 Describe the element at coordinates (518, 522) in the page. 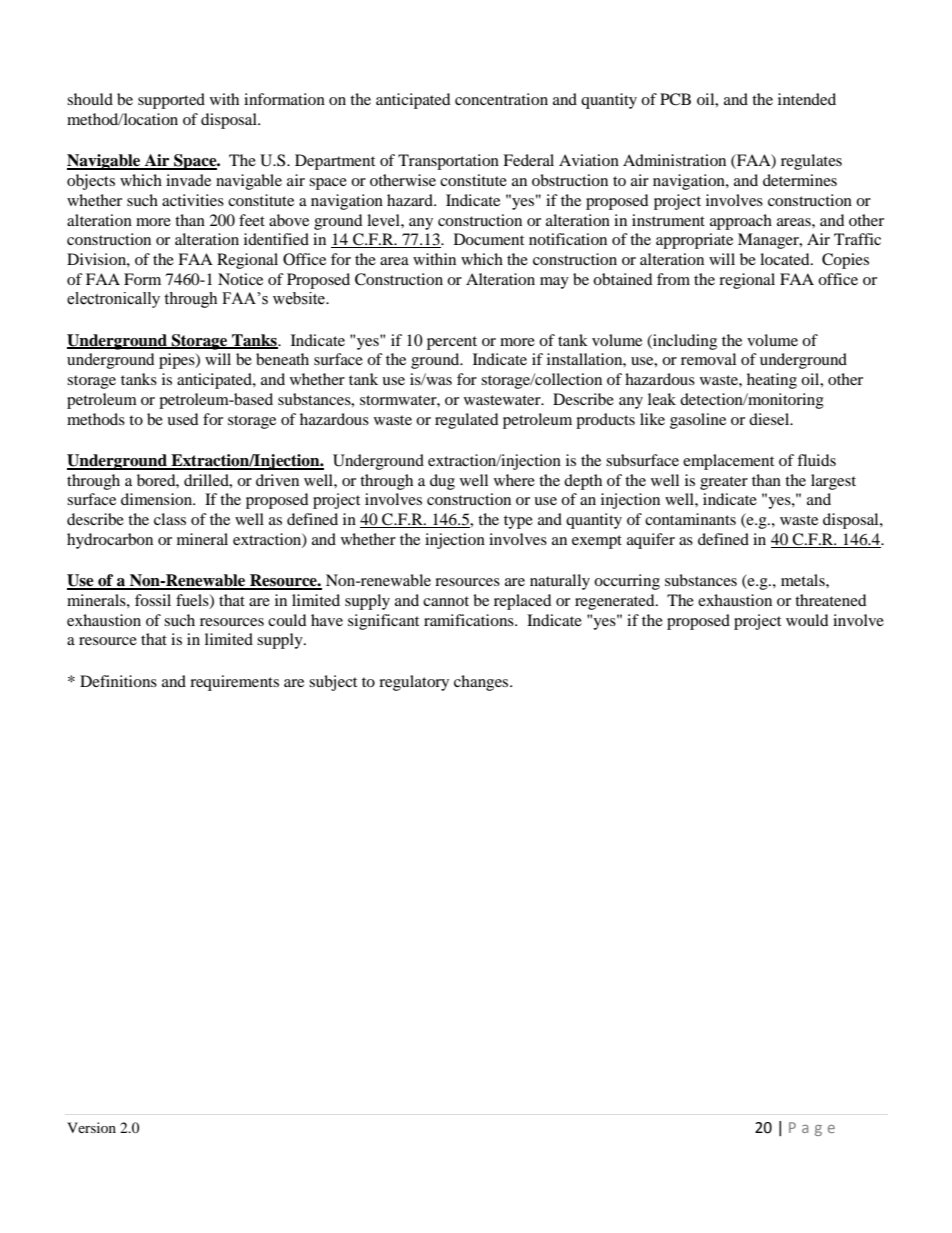

I see `type` at that location.
